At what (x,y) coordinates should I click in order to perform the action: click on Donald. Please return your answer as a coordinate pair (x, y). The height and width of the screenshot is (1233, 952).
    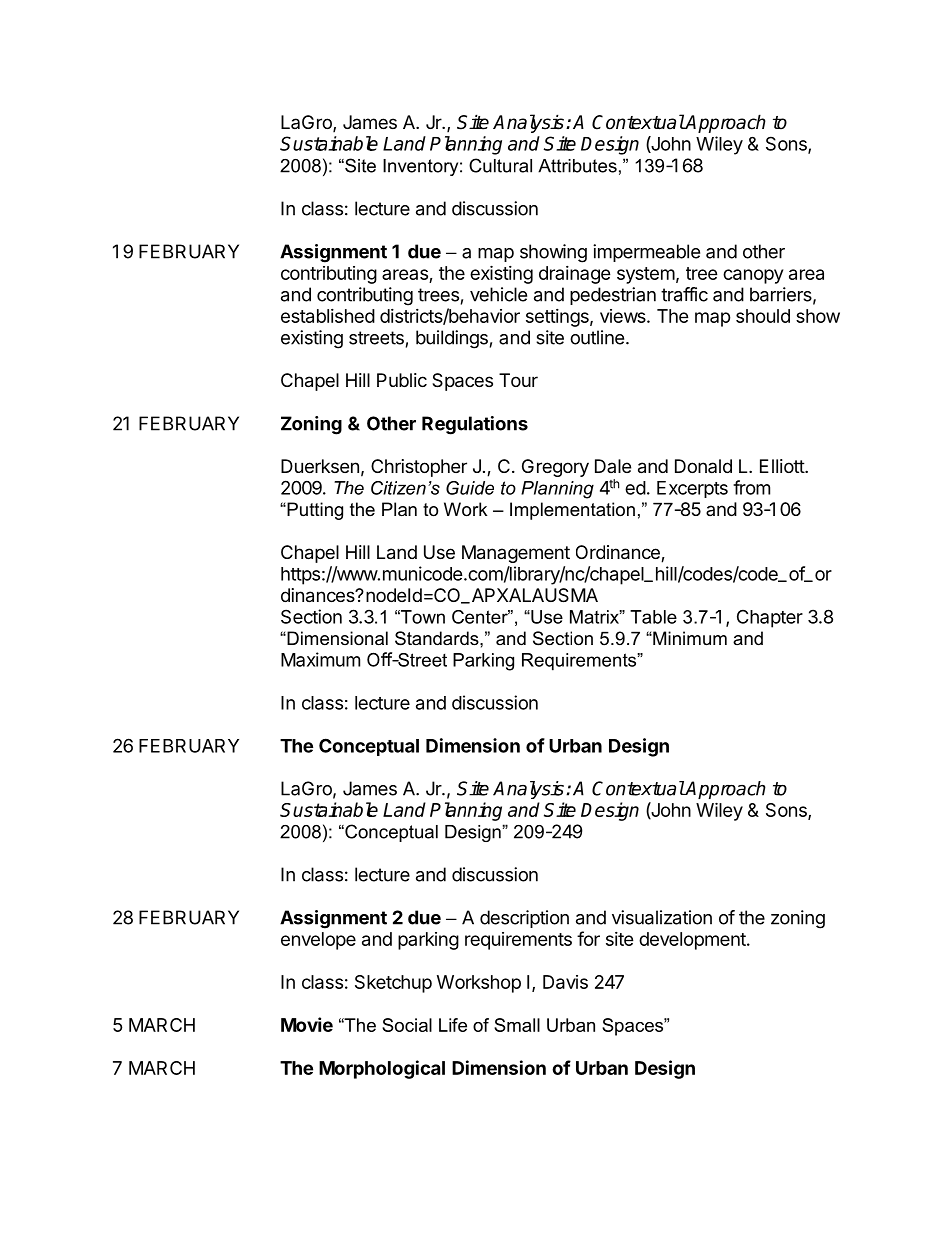
    Looking at the image, I should click on (703, 466).
